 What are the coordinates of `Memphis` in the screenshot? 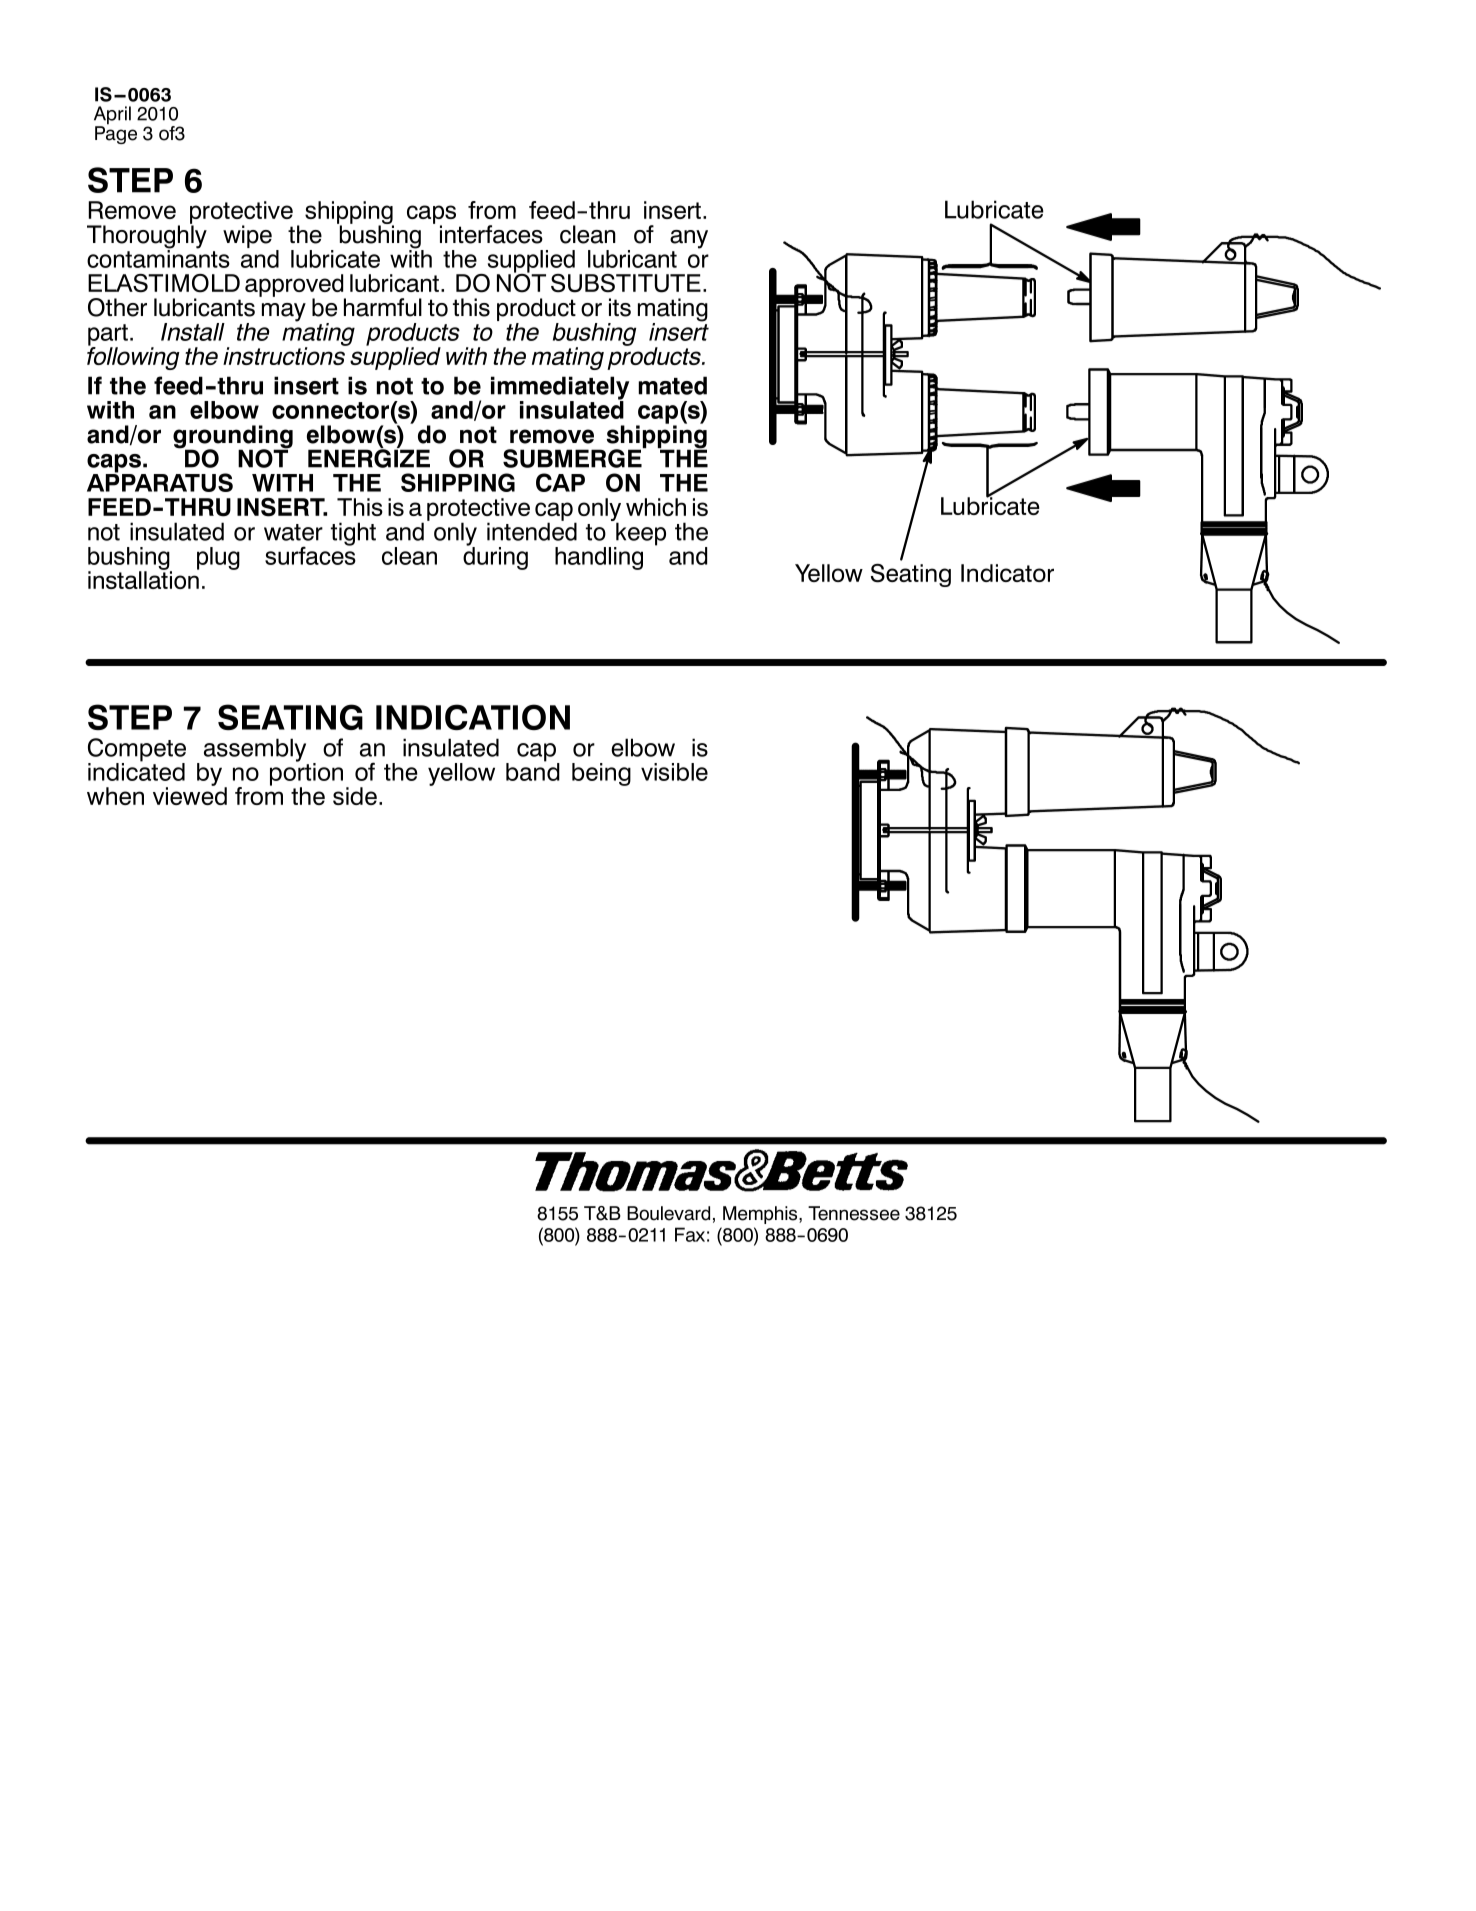 It's located at (761, 1215).
